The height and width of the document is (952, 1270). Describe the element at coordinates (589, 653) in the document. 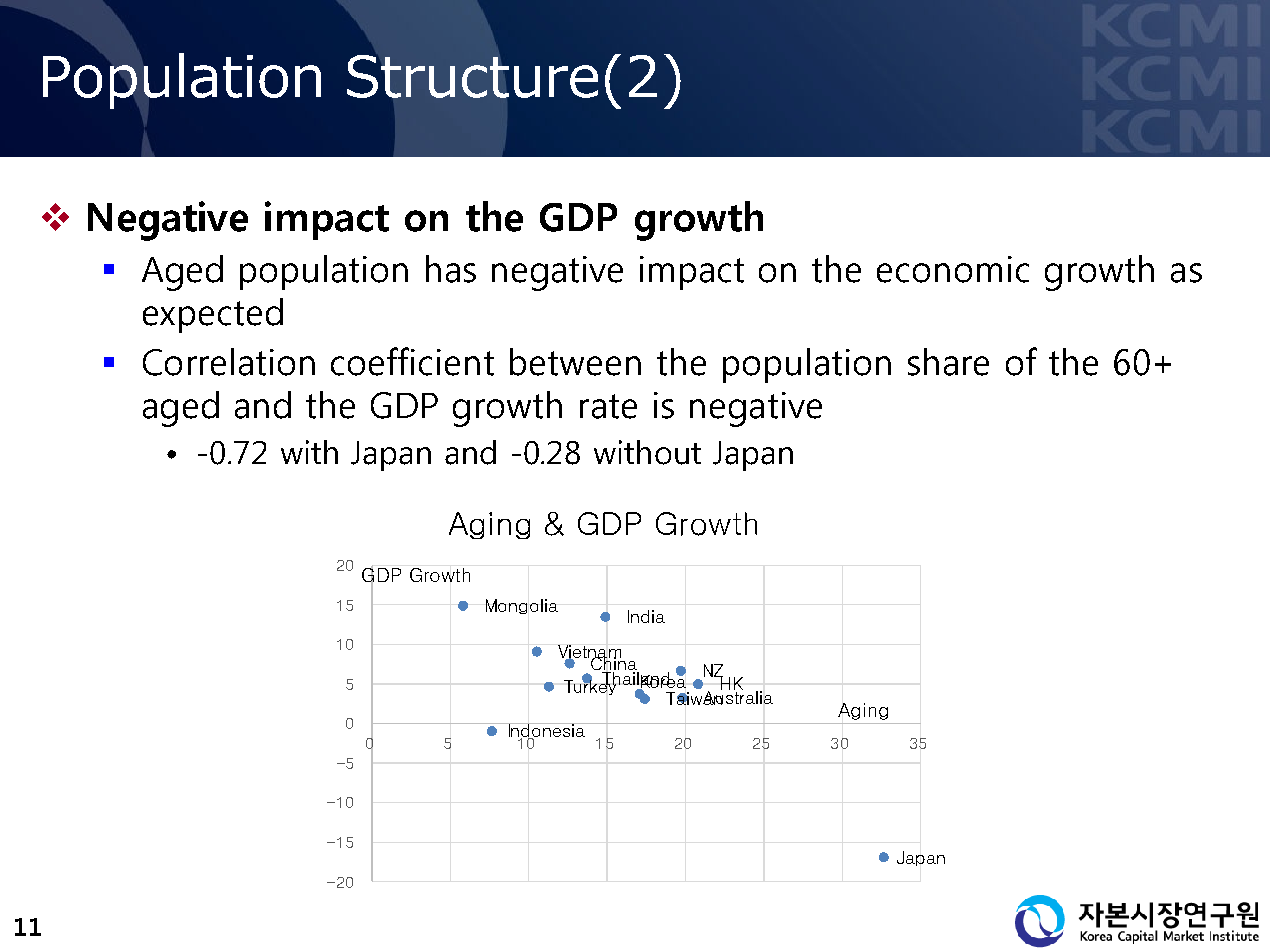

I see `Vietnam` at that location.
